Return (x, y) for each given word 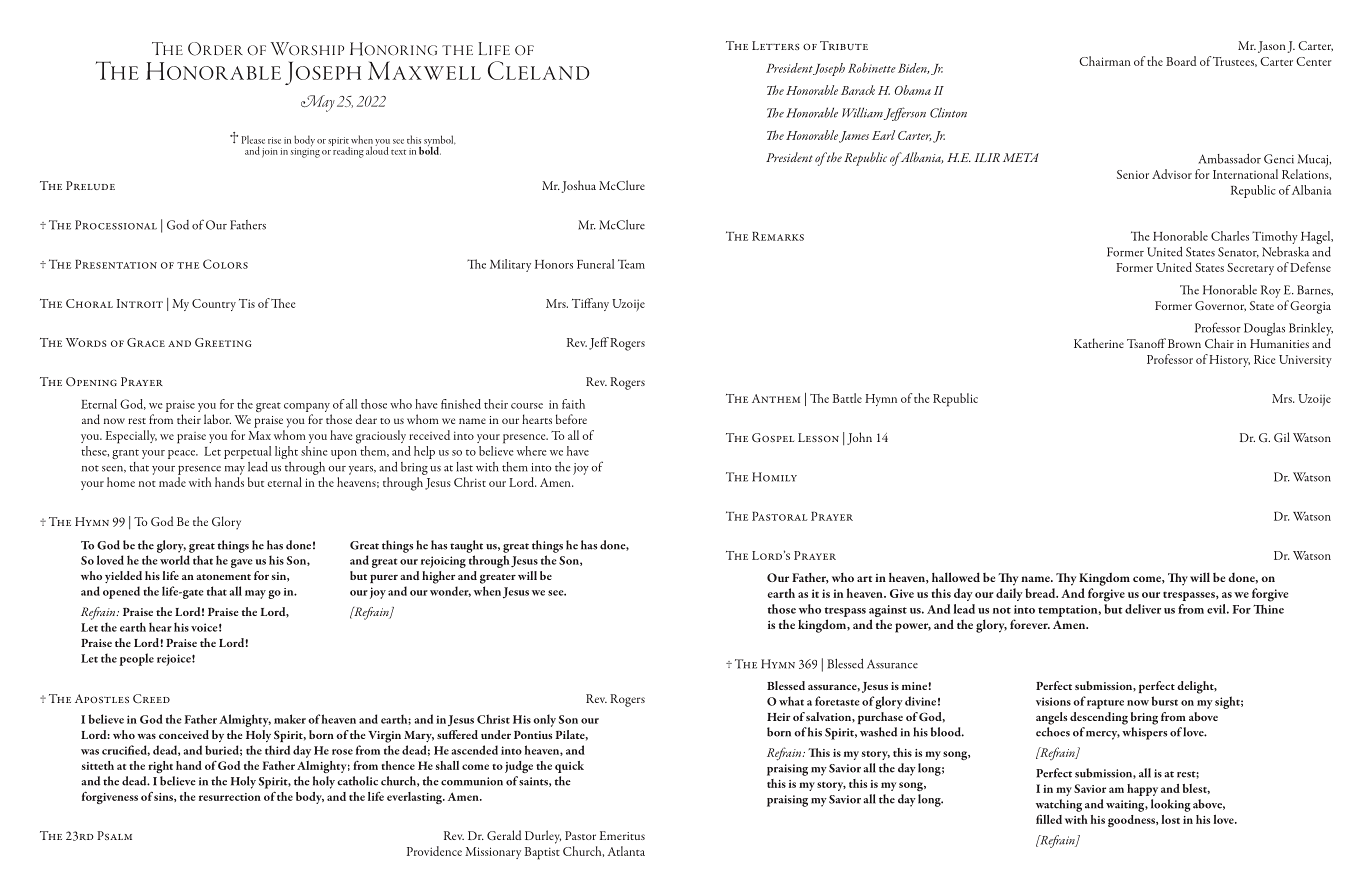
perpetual (247, 452)
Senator (1238, 252)
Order (215, 49)
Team (631, 264)
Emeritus (622, 835)
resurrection (230, 797)
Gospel (773, 437)
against (888, 611)
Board (1181, 61)
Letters (776, 45)
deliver (1143, 609)
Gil (1282, 437)
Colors (225, 264)
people (136, 659)
